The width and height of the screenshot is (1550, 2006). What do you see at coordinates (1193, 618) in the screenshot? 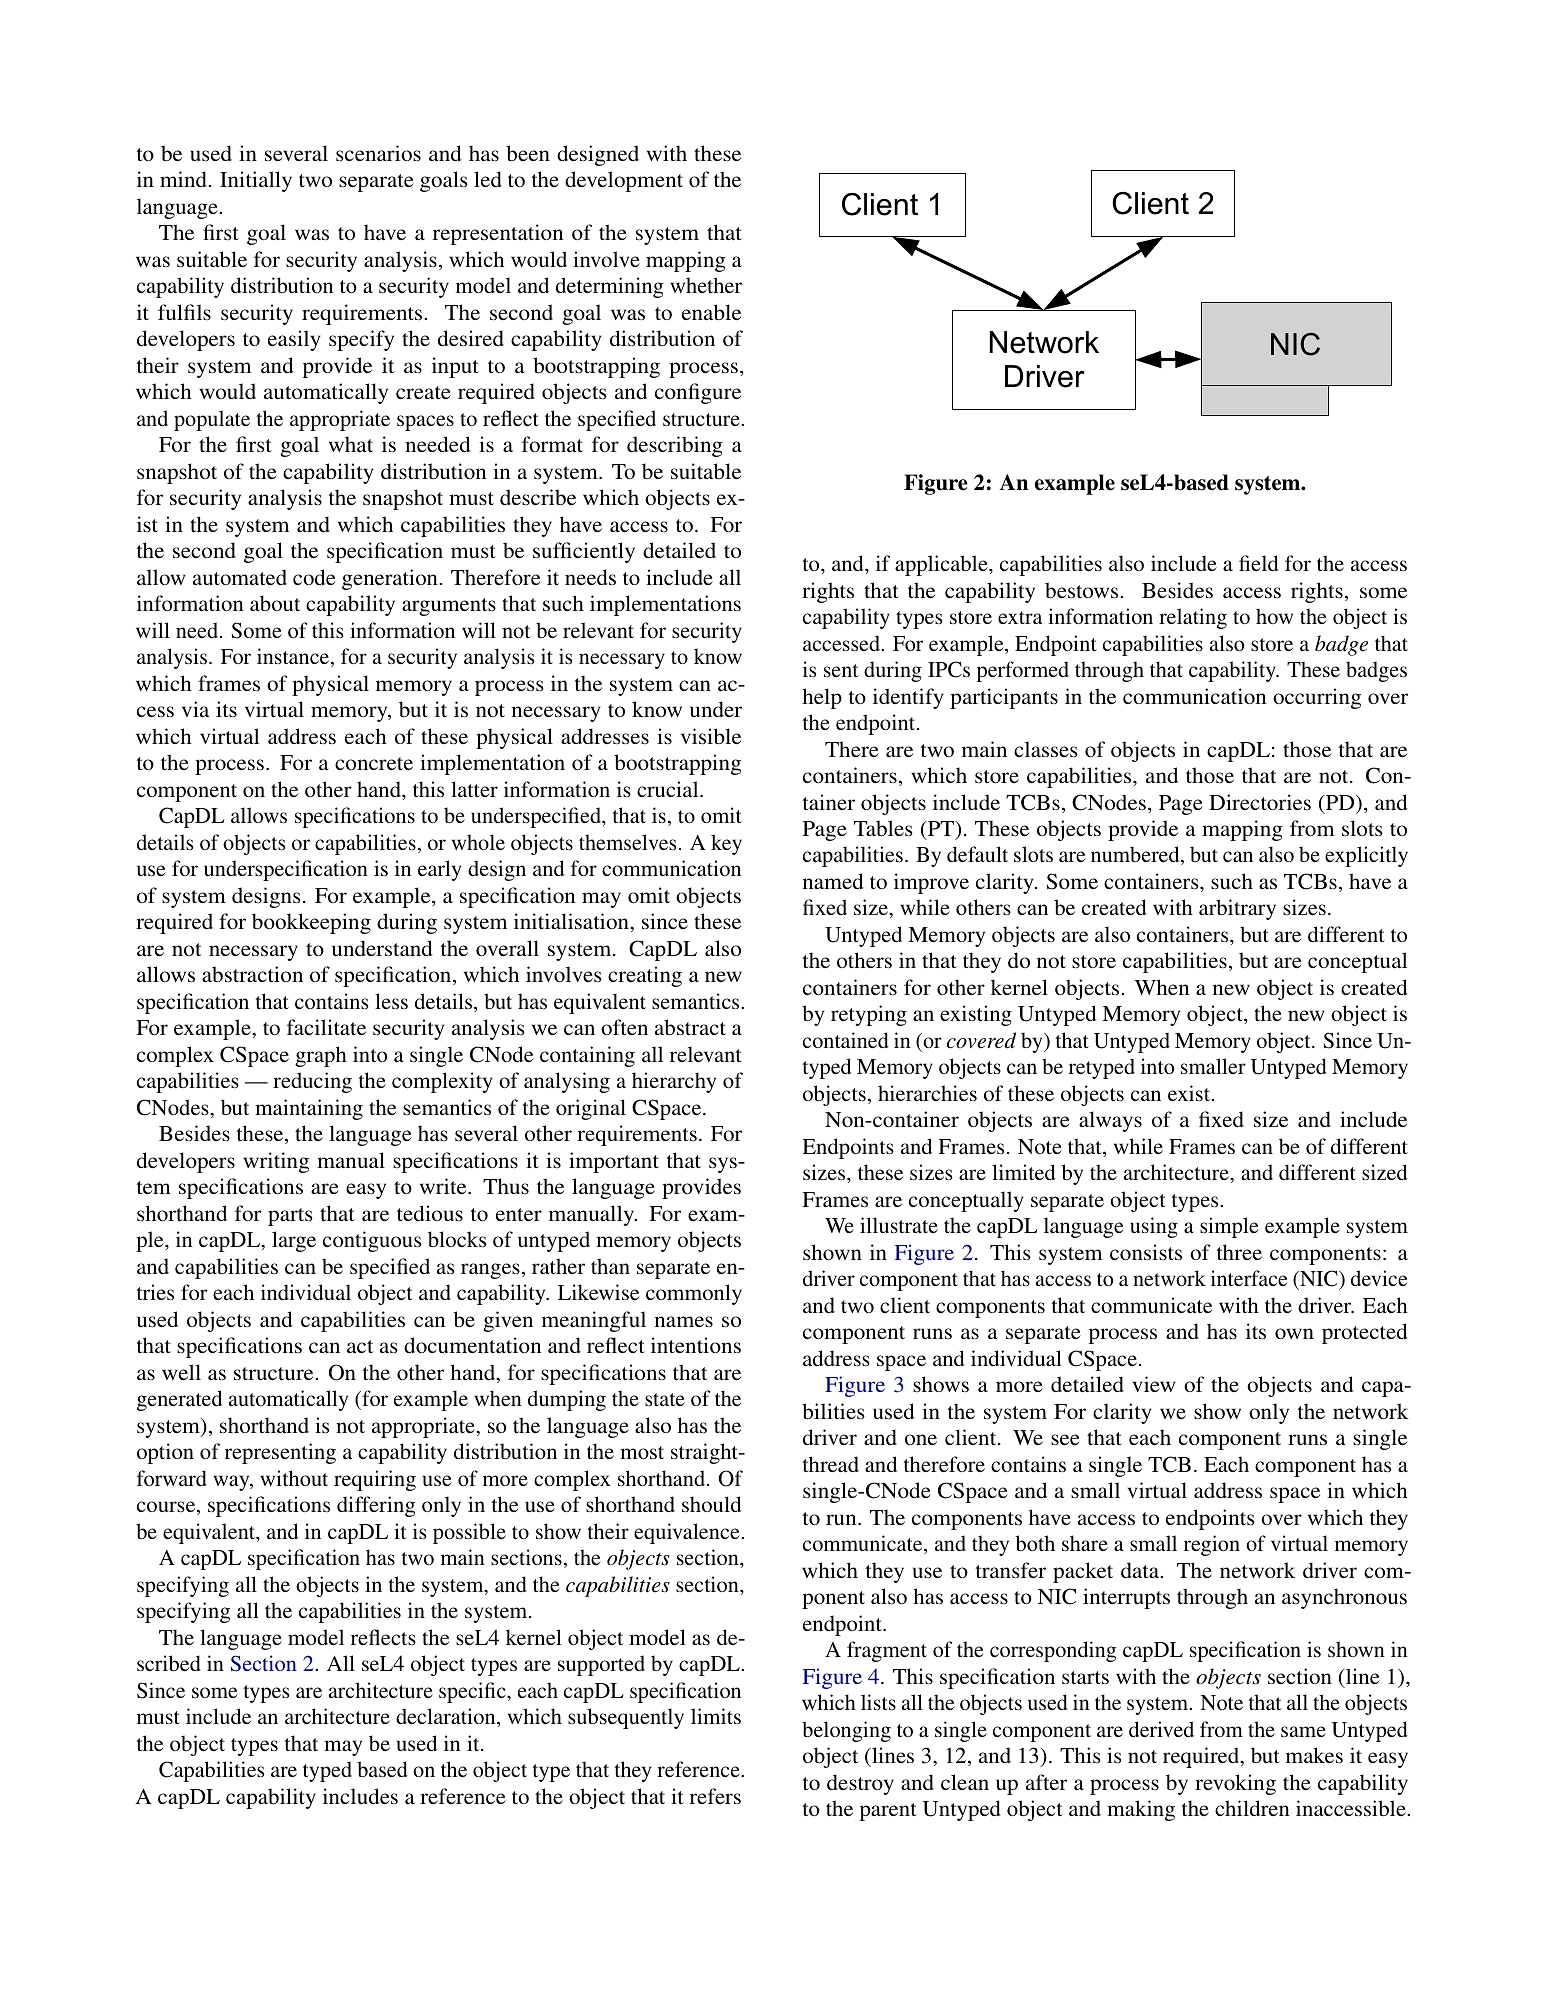
I see `relating` at bounding box center [1193, 618].
